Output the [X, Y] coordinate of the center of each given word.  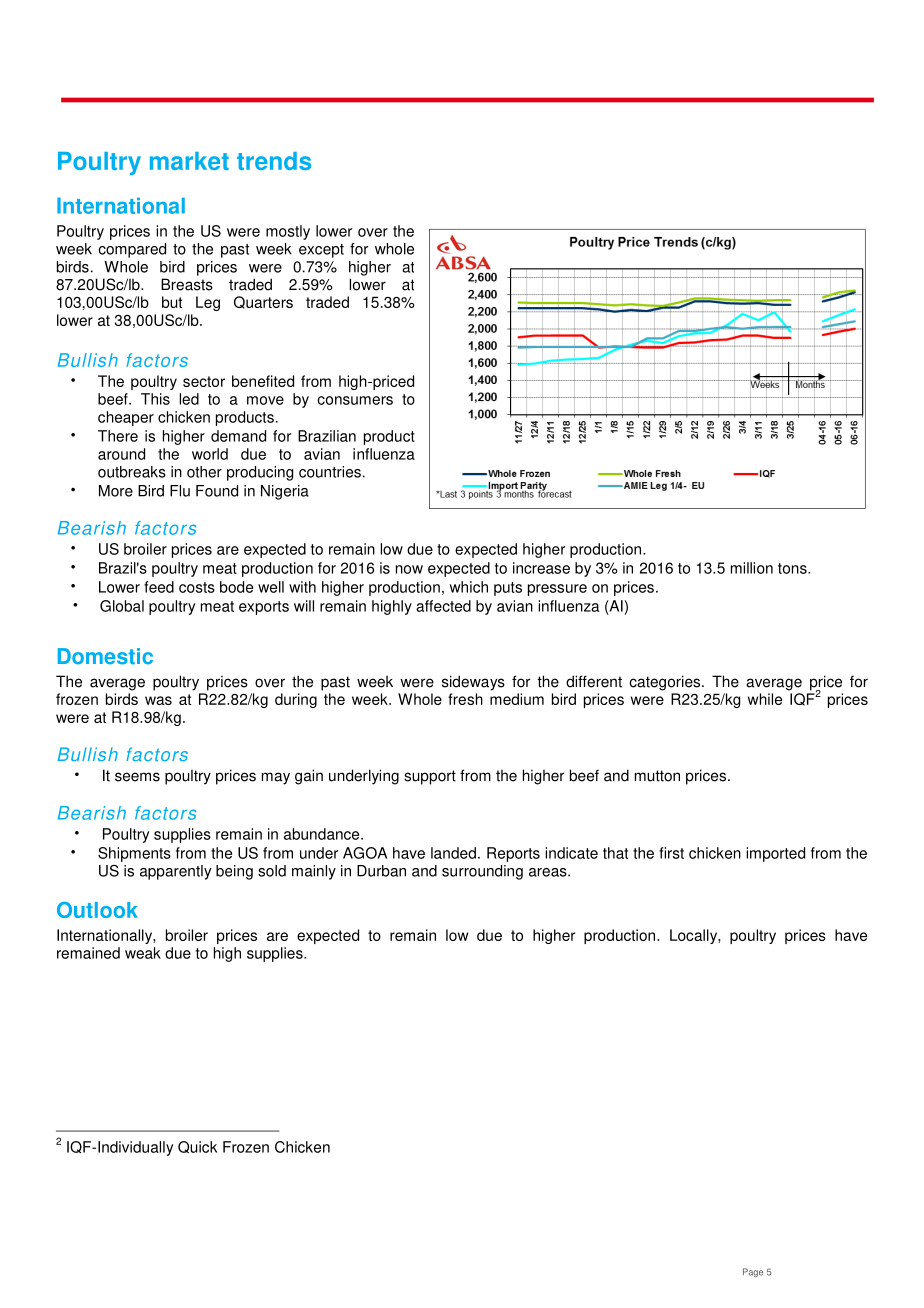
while [765, 699]
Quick [197, 1147]
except [321, 251]
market [189, 161]
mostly [288, 232]
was [158, 700]
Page [753, 1272]
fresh [465, 699]
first [671, 853]
